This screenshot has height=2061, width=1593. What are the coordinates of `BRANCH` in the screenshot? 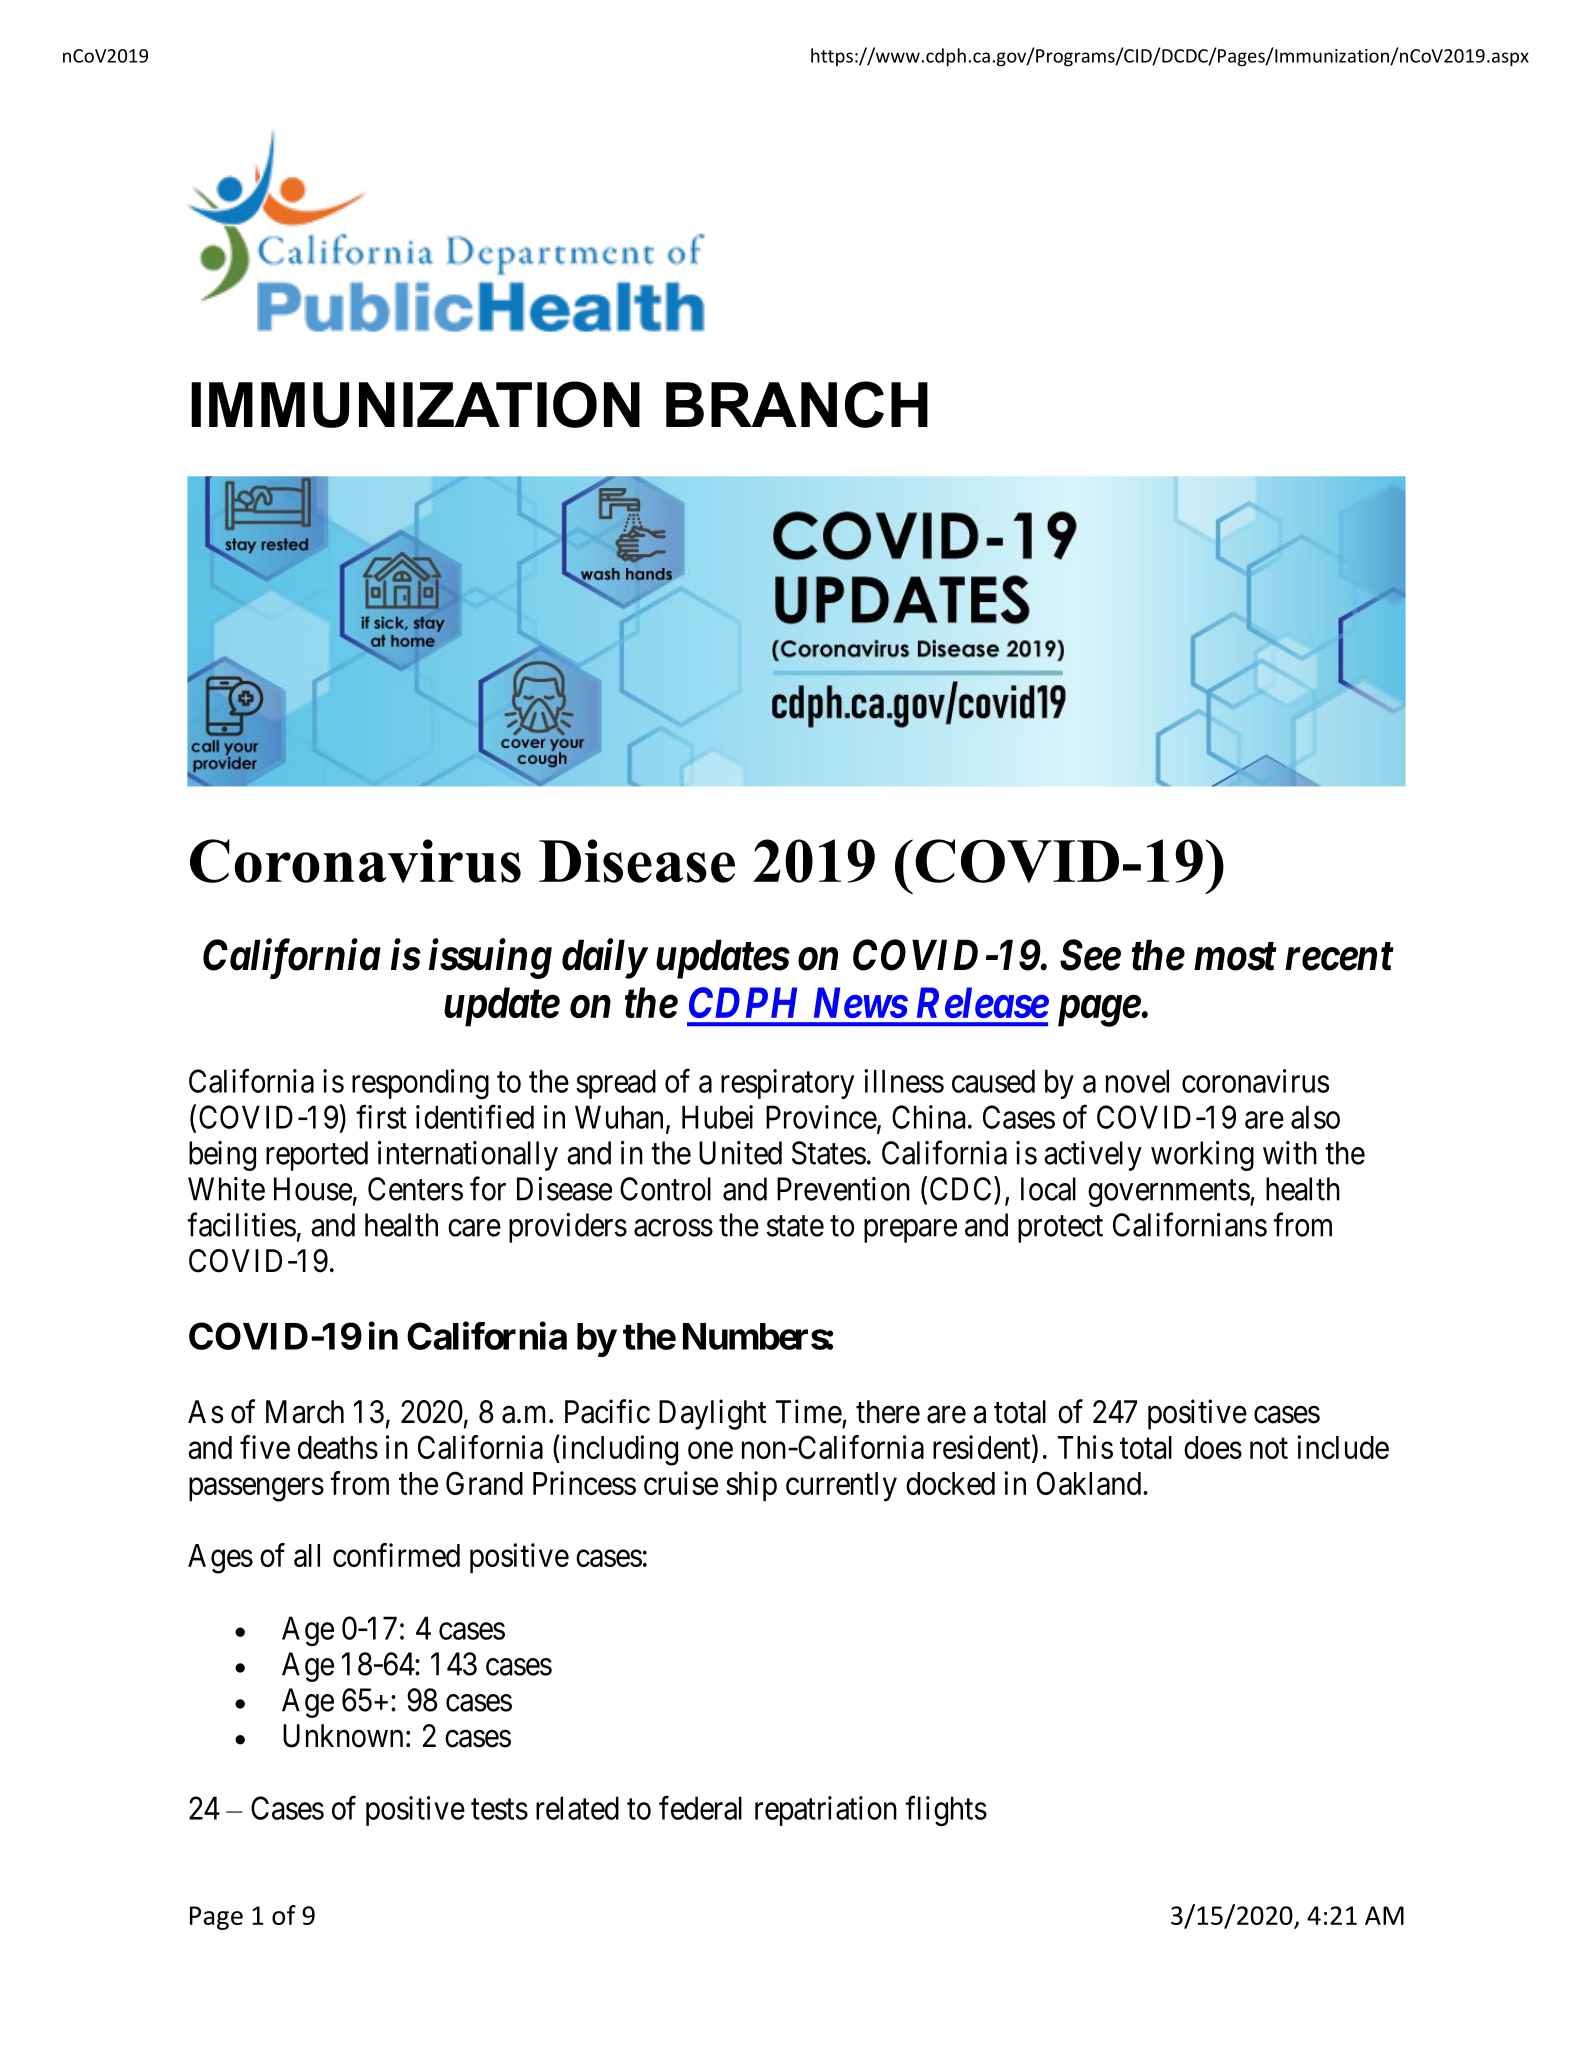 It's located at (797, 404).
